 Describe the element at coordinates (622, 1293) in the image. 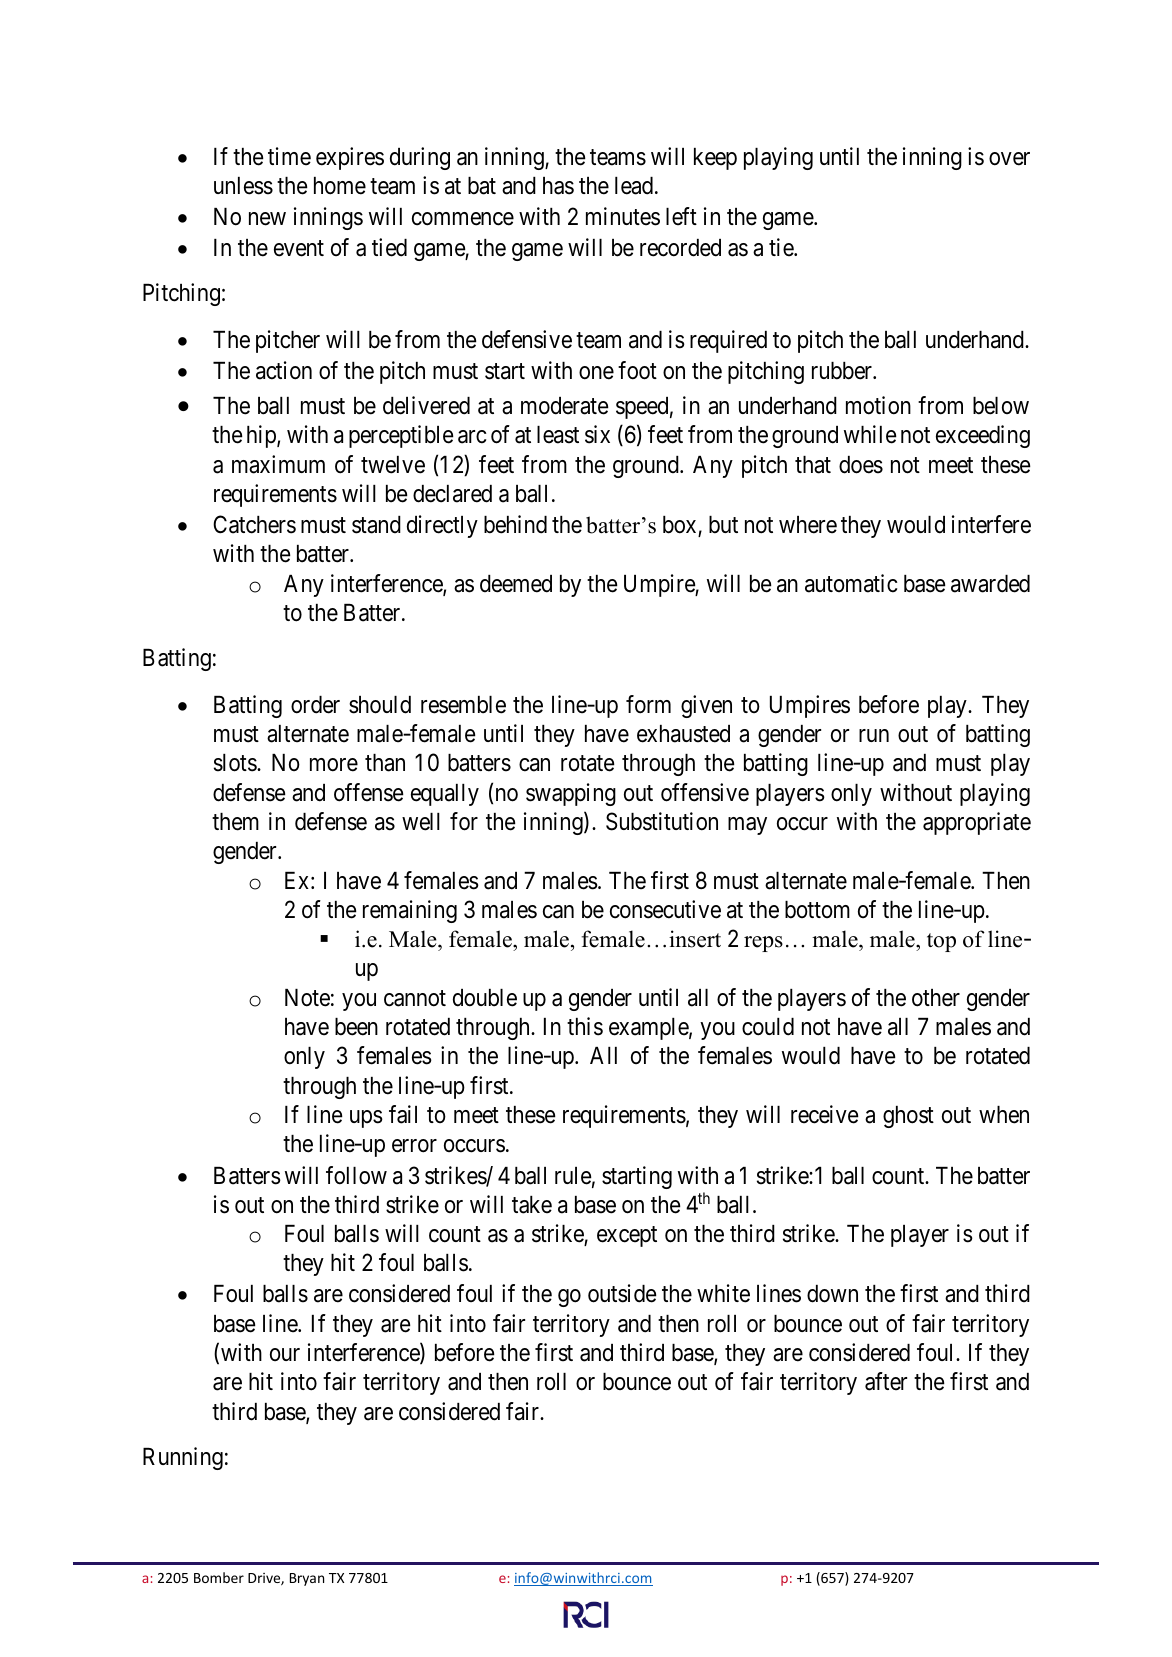

I see `outside` at that location.
